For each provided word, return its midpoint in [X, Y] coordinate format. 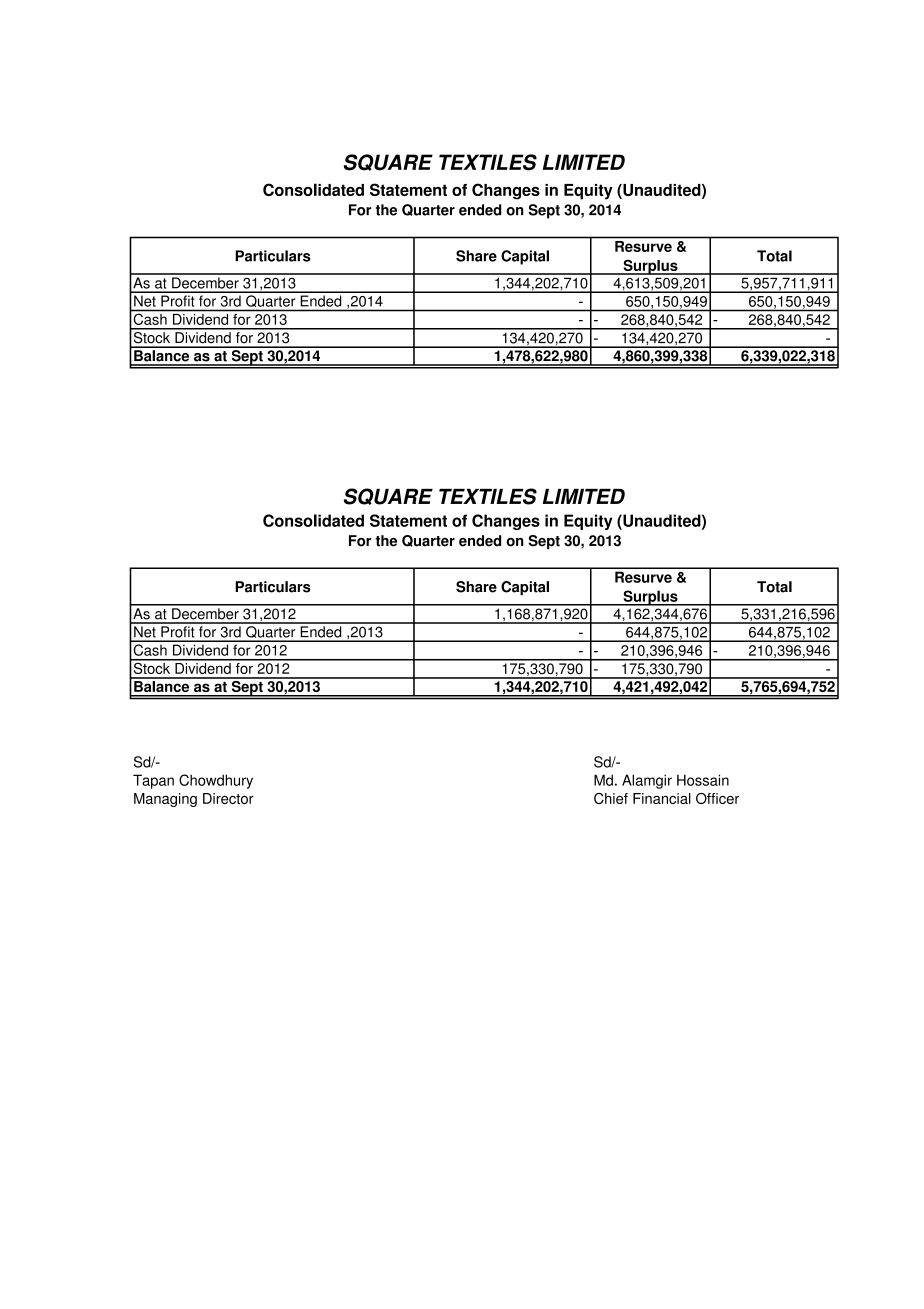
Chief [611, 798]
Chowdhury [216, 781]
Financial [662, 798]
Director [228, 798]
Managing [165, 800]
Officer [717, 798]
